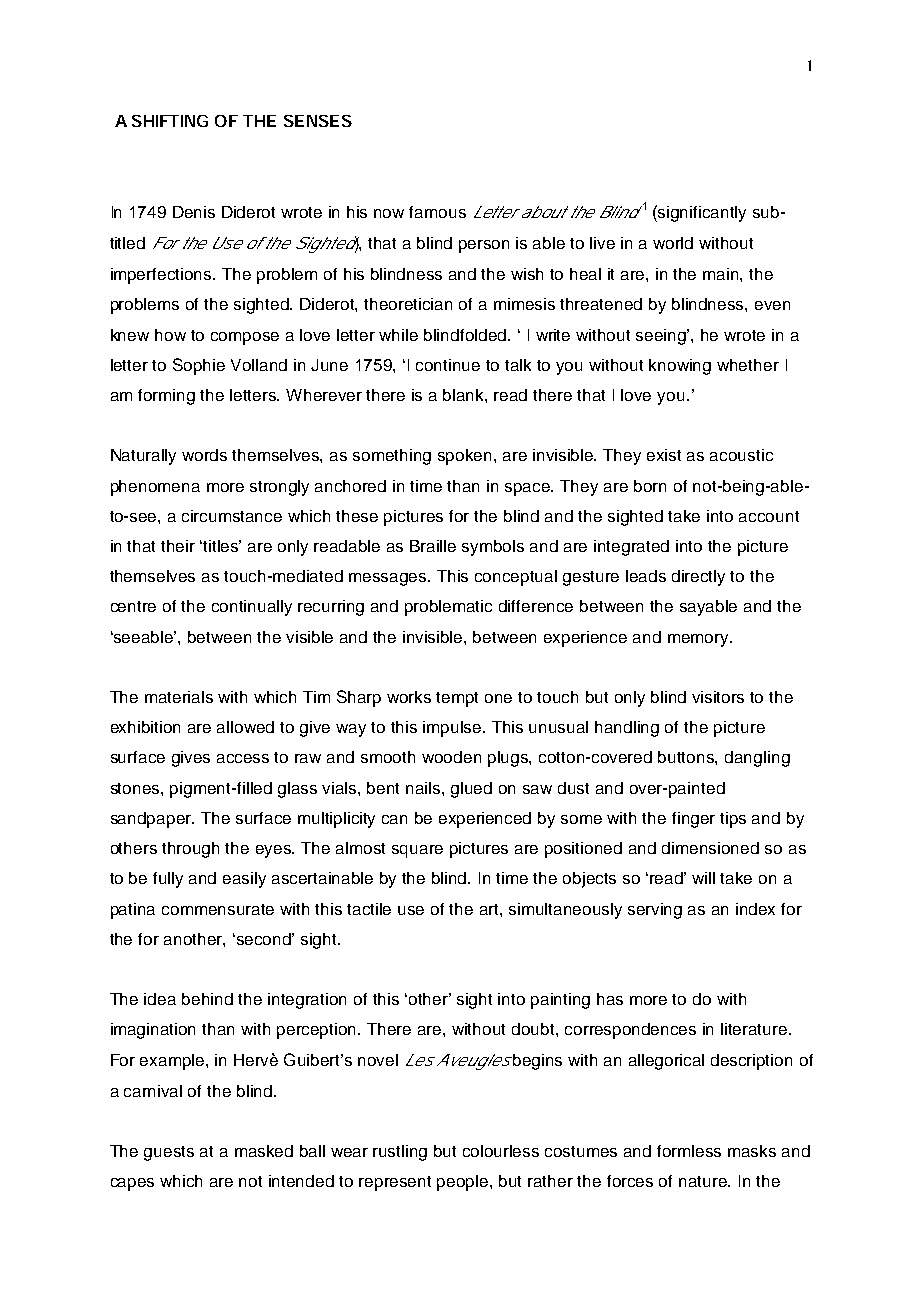  Describe the element at coordinates (190, 850) in the document. I see `through` at that location.
